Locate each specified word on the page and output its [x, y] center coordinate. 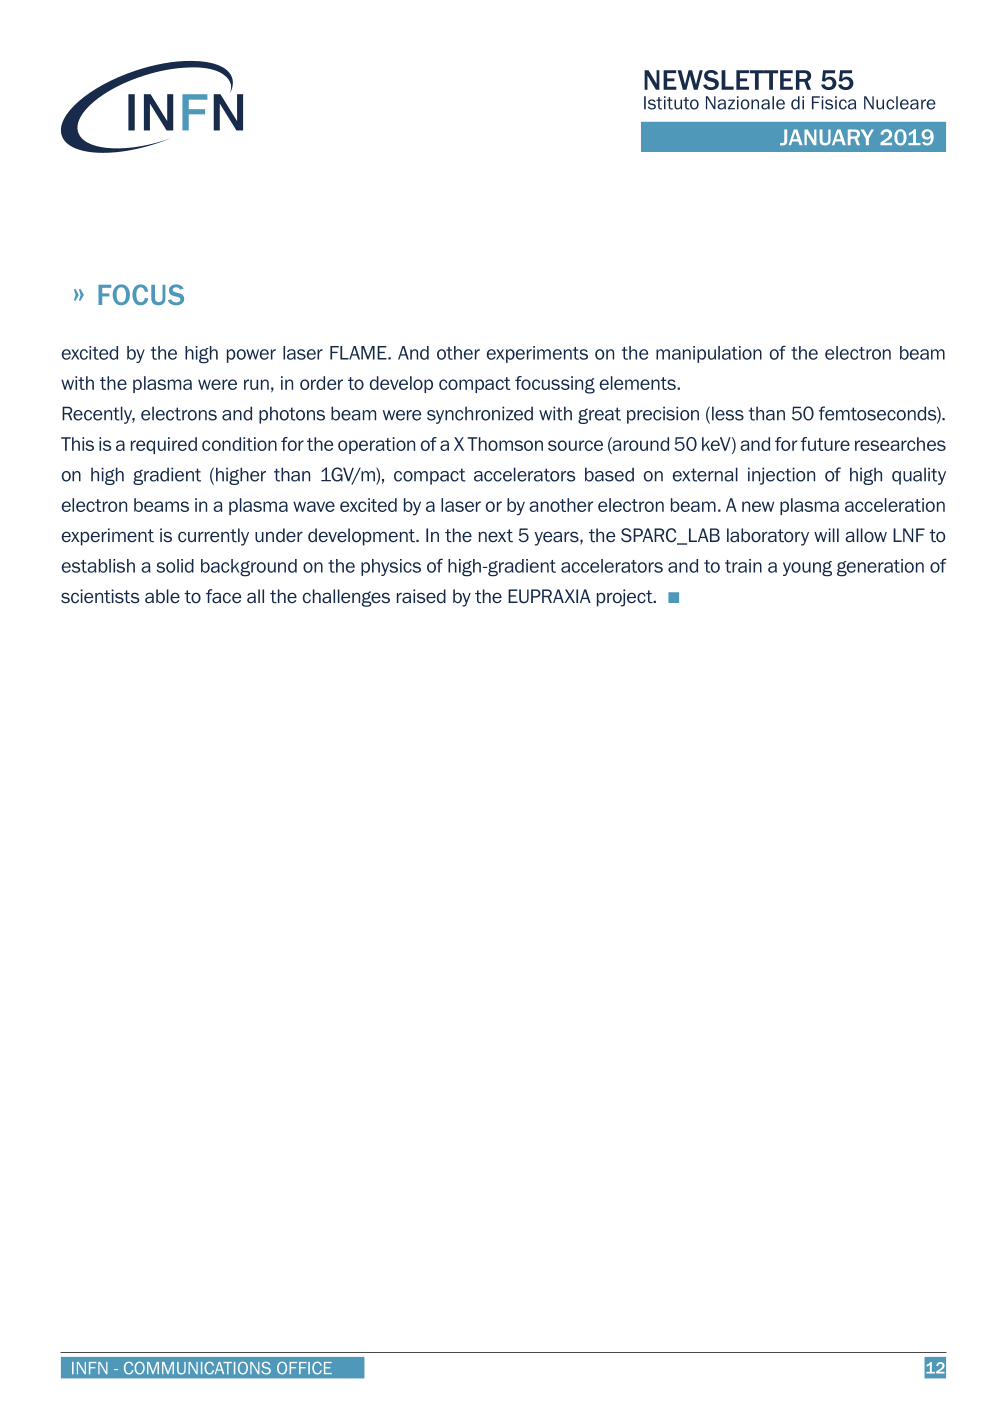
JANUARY [827, 137]
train [743, 566]
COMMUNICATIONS [197, 1368]
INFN [90, 1368]
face [224, 596]
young [807, 569]
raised [421, 596]
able [162, 596]
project [626, 598]
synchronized [480, 415]
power [251, 356]
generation [880, 568]
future [825, 444]
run [256, 384]
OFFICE [304, 1368]
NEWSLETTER [727, 80]
